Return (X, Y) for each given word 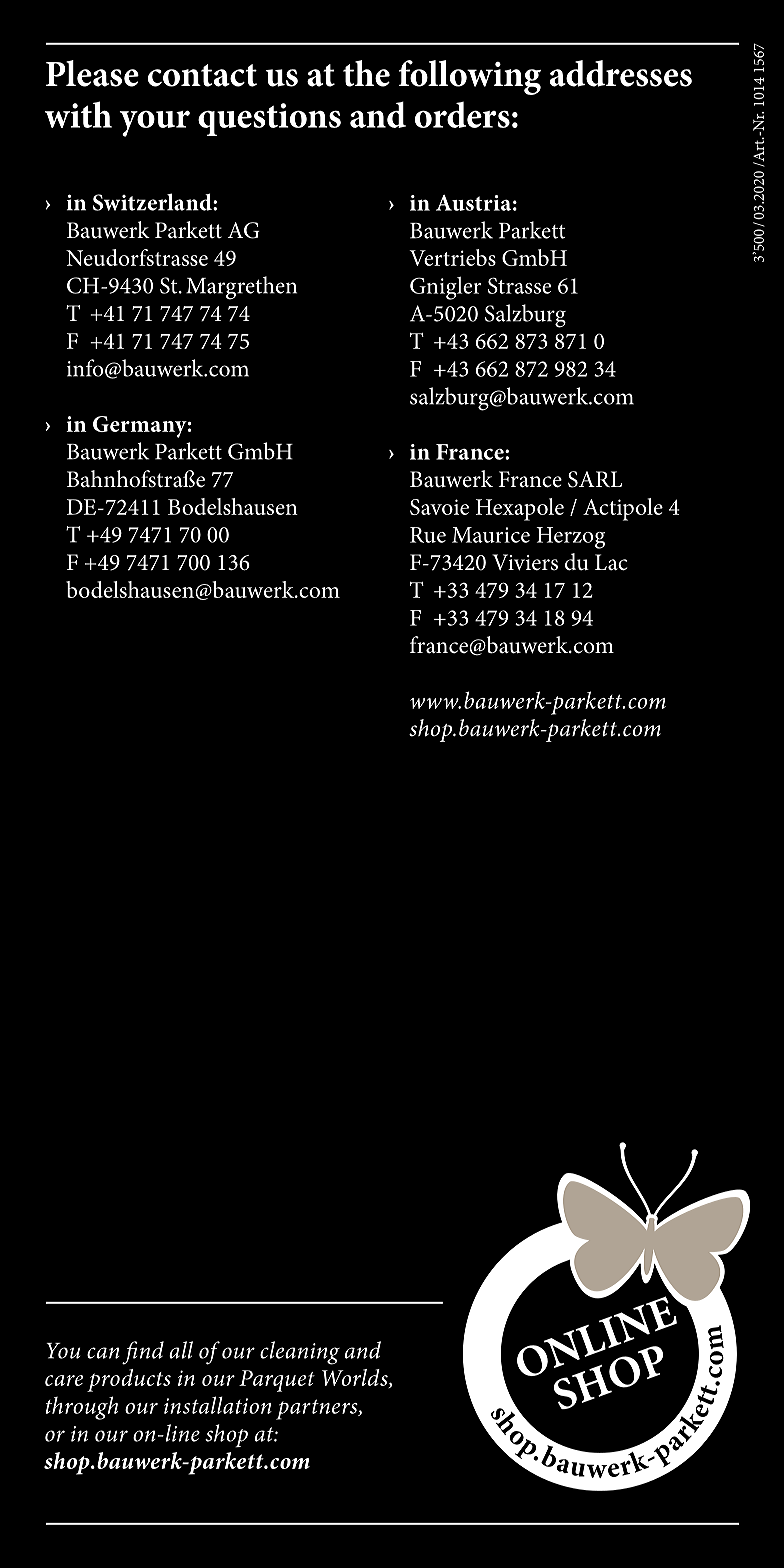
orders (462, 114)
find (143, 1353)
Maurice (491, 535)
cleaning (300, 1353)
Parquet (277, 1381)
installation (218, 1405)
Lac (611, 562)
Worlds (356, 1378)
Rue (428, 535)
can (103, 1353)
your (154, 123)
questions (269, 119)
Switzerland (153, 202)
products (129, 1380)
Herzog (570, 538)
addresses (621, 73)
